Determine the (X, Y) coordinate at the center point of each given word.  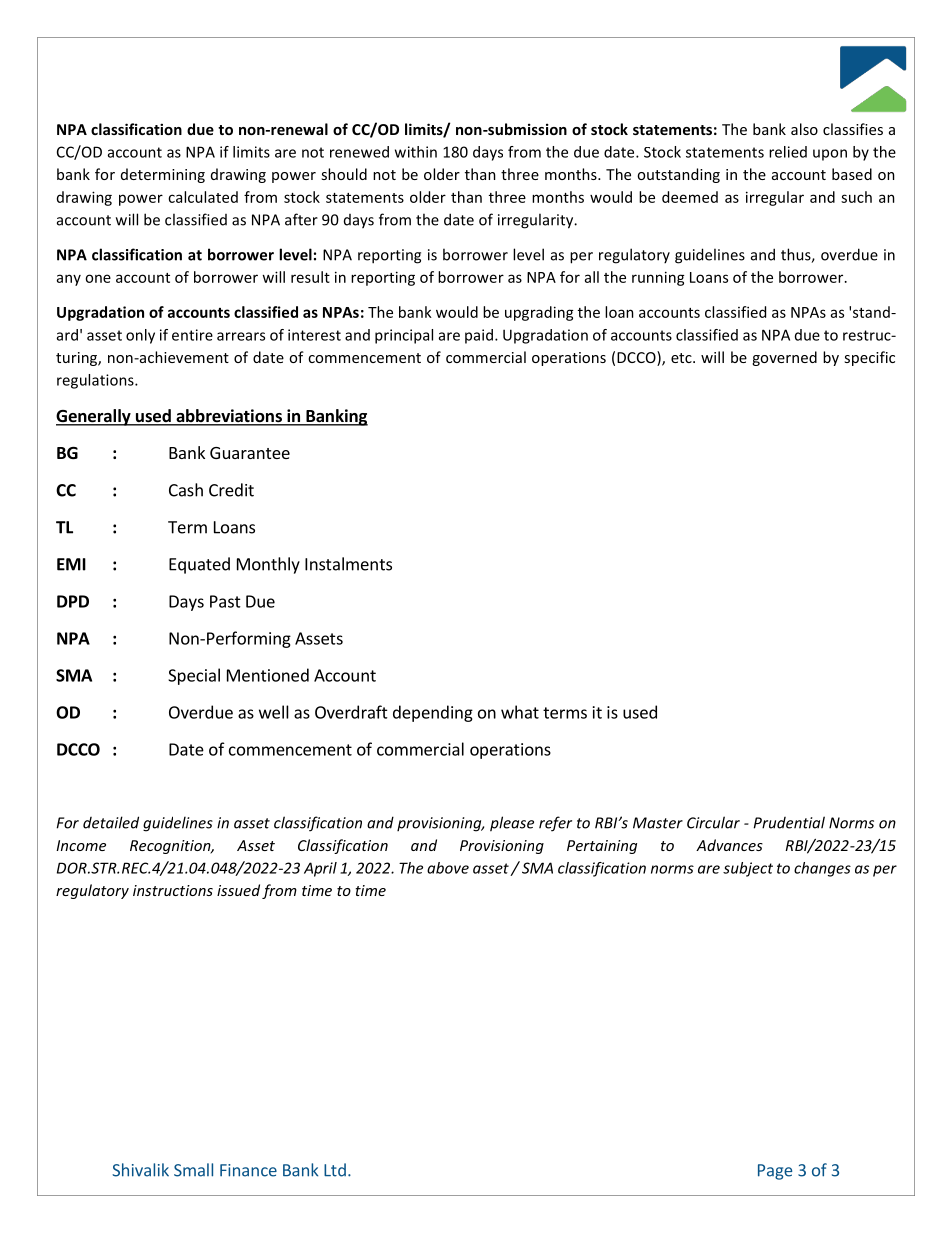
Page (775, 1172)
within (416, 152)
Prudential (789, 822)
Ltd (335, 1170)
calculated (203, 197)
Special (194, 676)
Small (193, 1170)
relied (788, 152)
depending (433, 713)
